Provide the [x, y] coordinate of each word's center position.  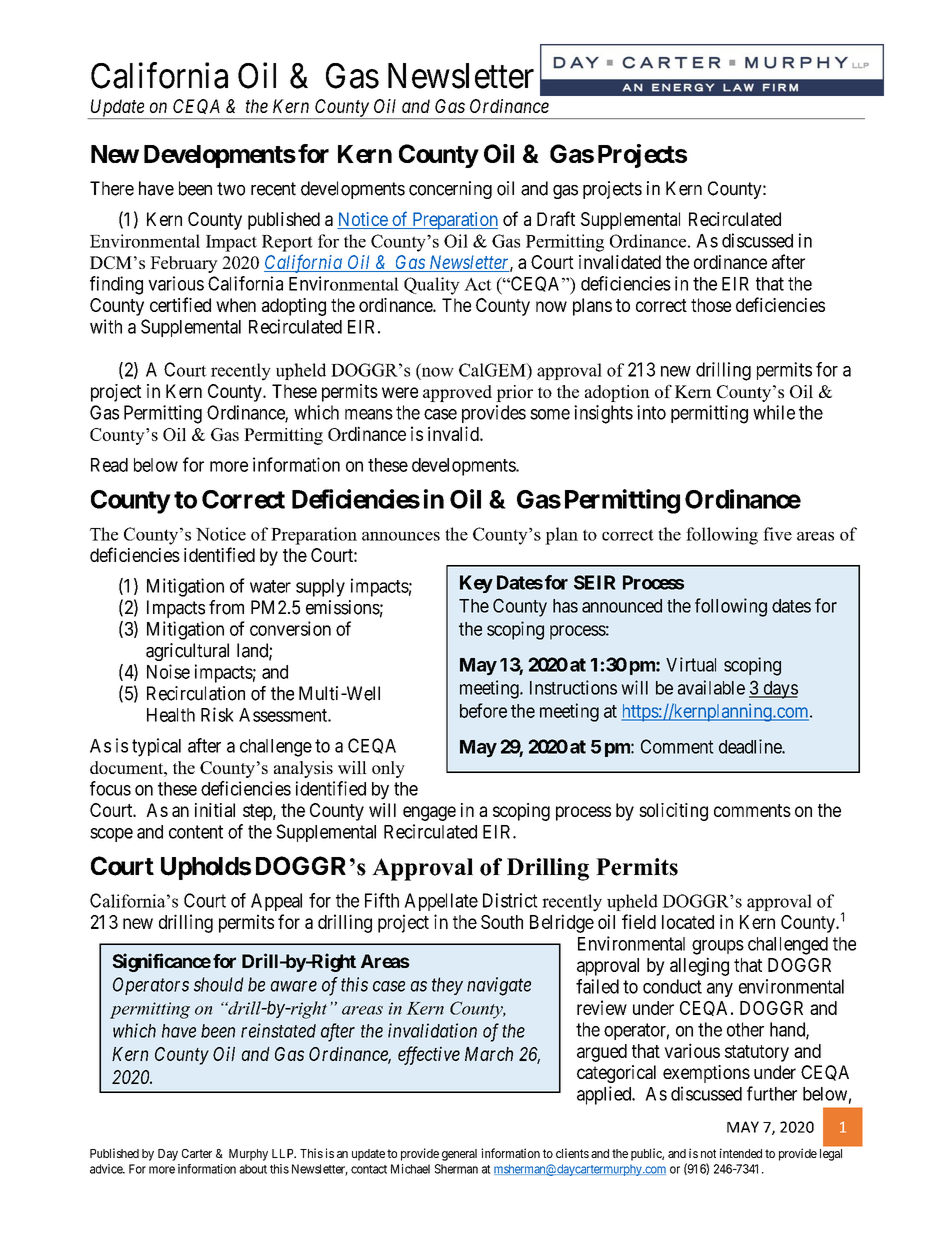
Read [109, 465]
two [231, 189]
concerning [450, 190]
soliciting [673, 812]
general [459, 1155]
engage [429, 813]
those [711, 305]
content [196, 832]
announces [401, 536]
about [253, 1169]
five [777, 534]
